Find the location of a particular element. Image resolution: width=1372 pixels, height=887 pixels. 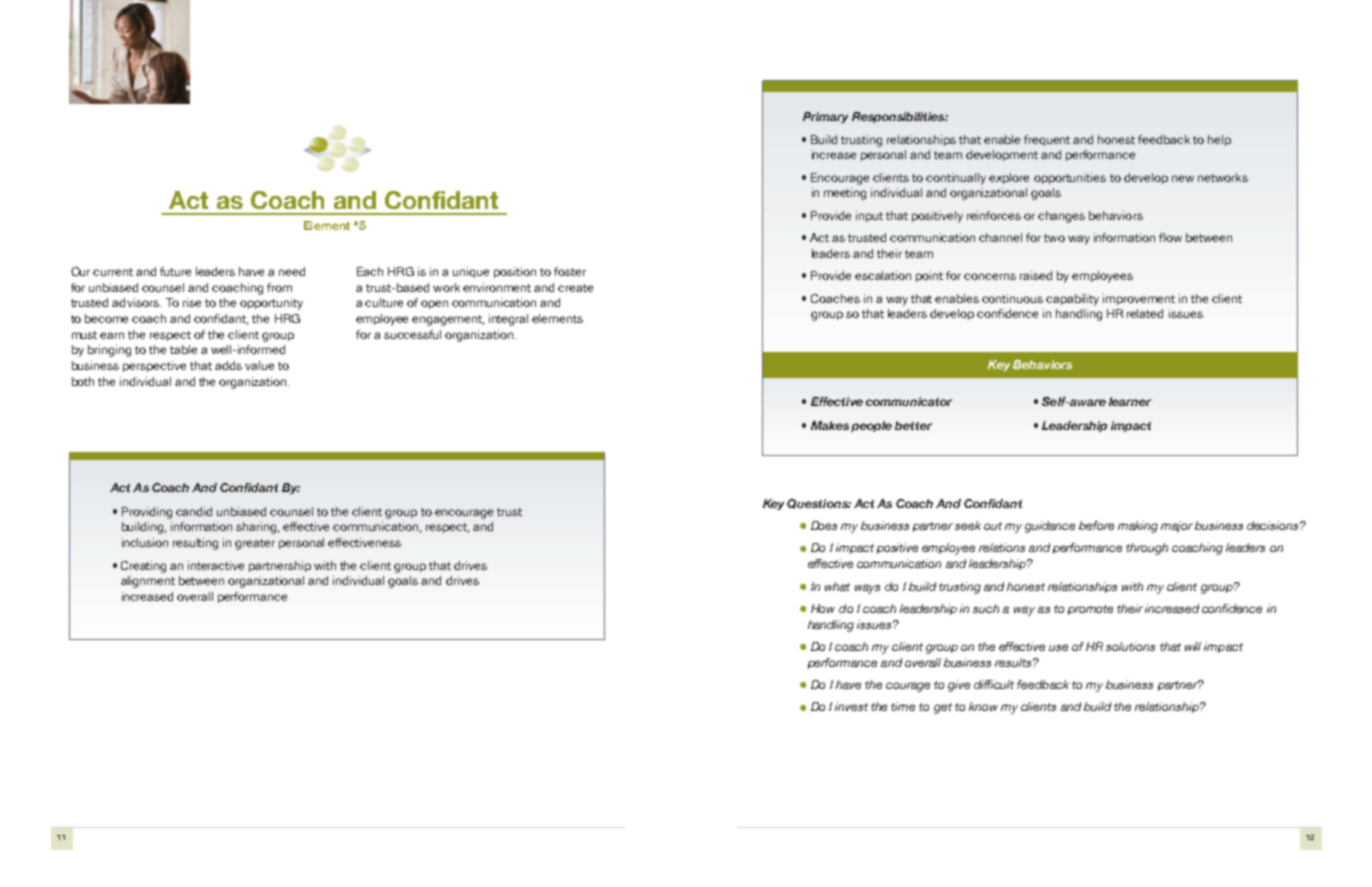

candid is located at coordinates (194, 511).
